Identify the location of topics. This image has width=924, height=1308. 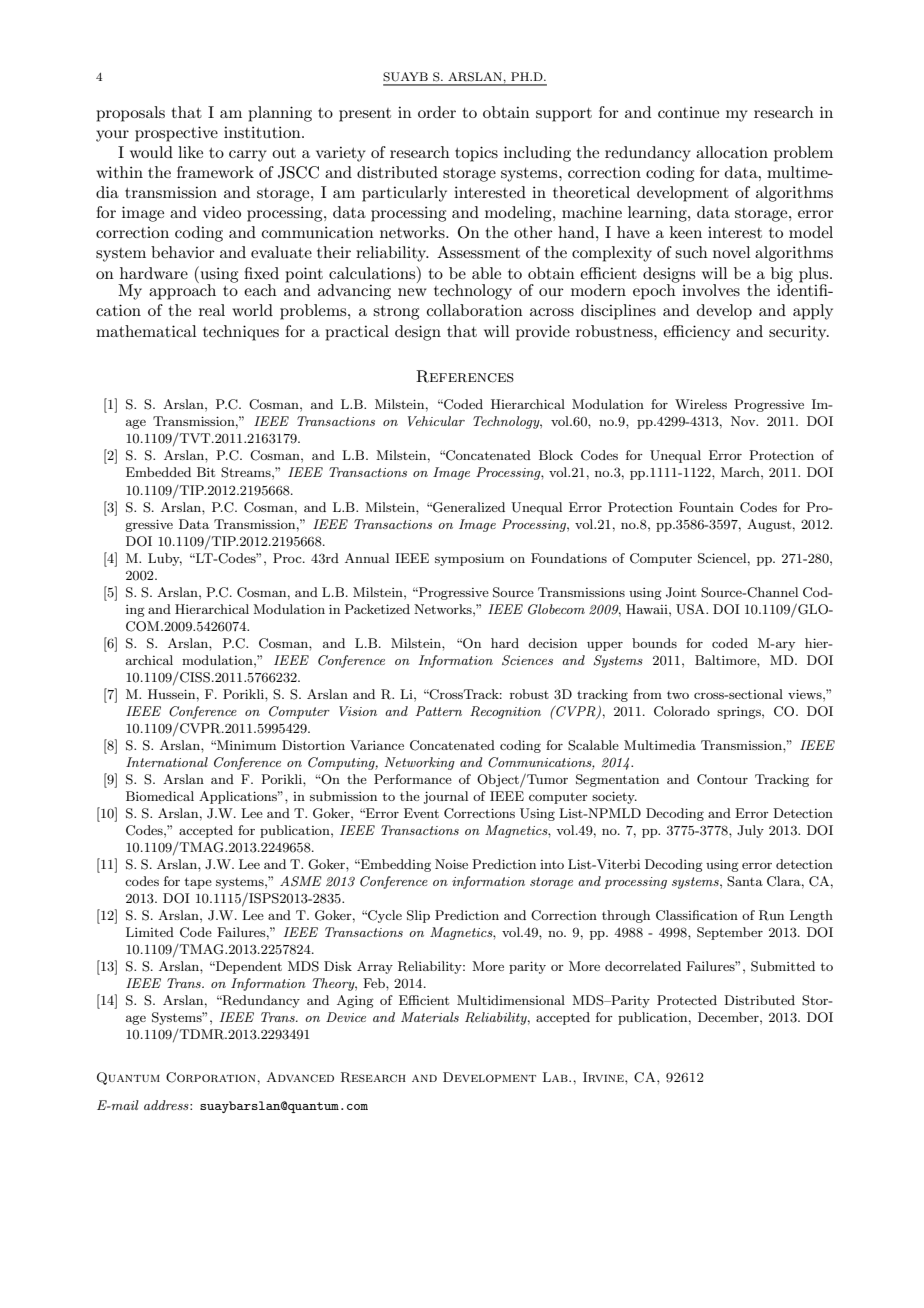
(476, 154).
